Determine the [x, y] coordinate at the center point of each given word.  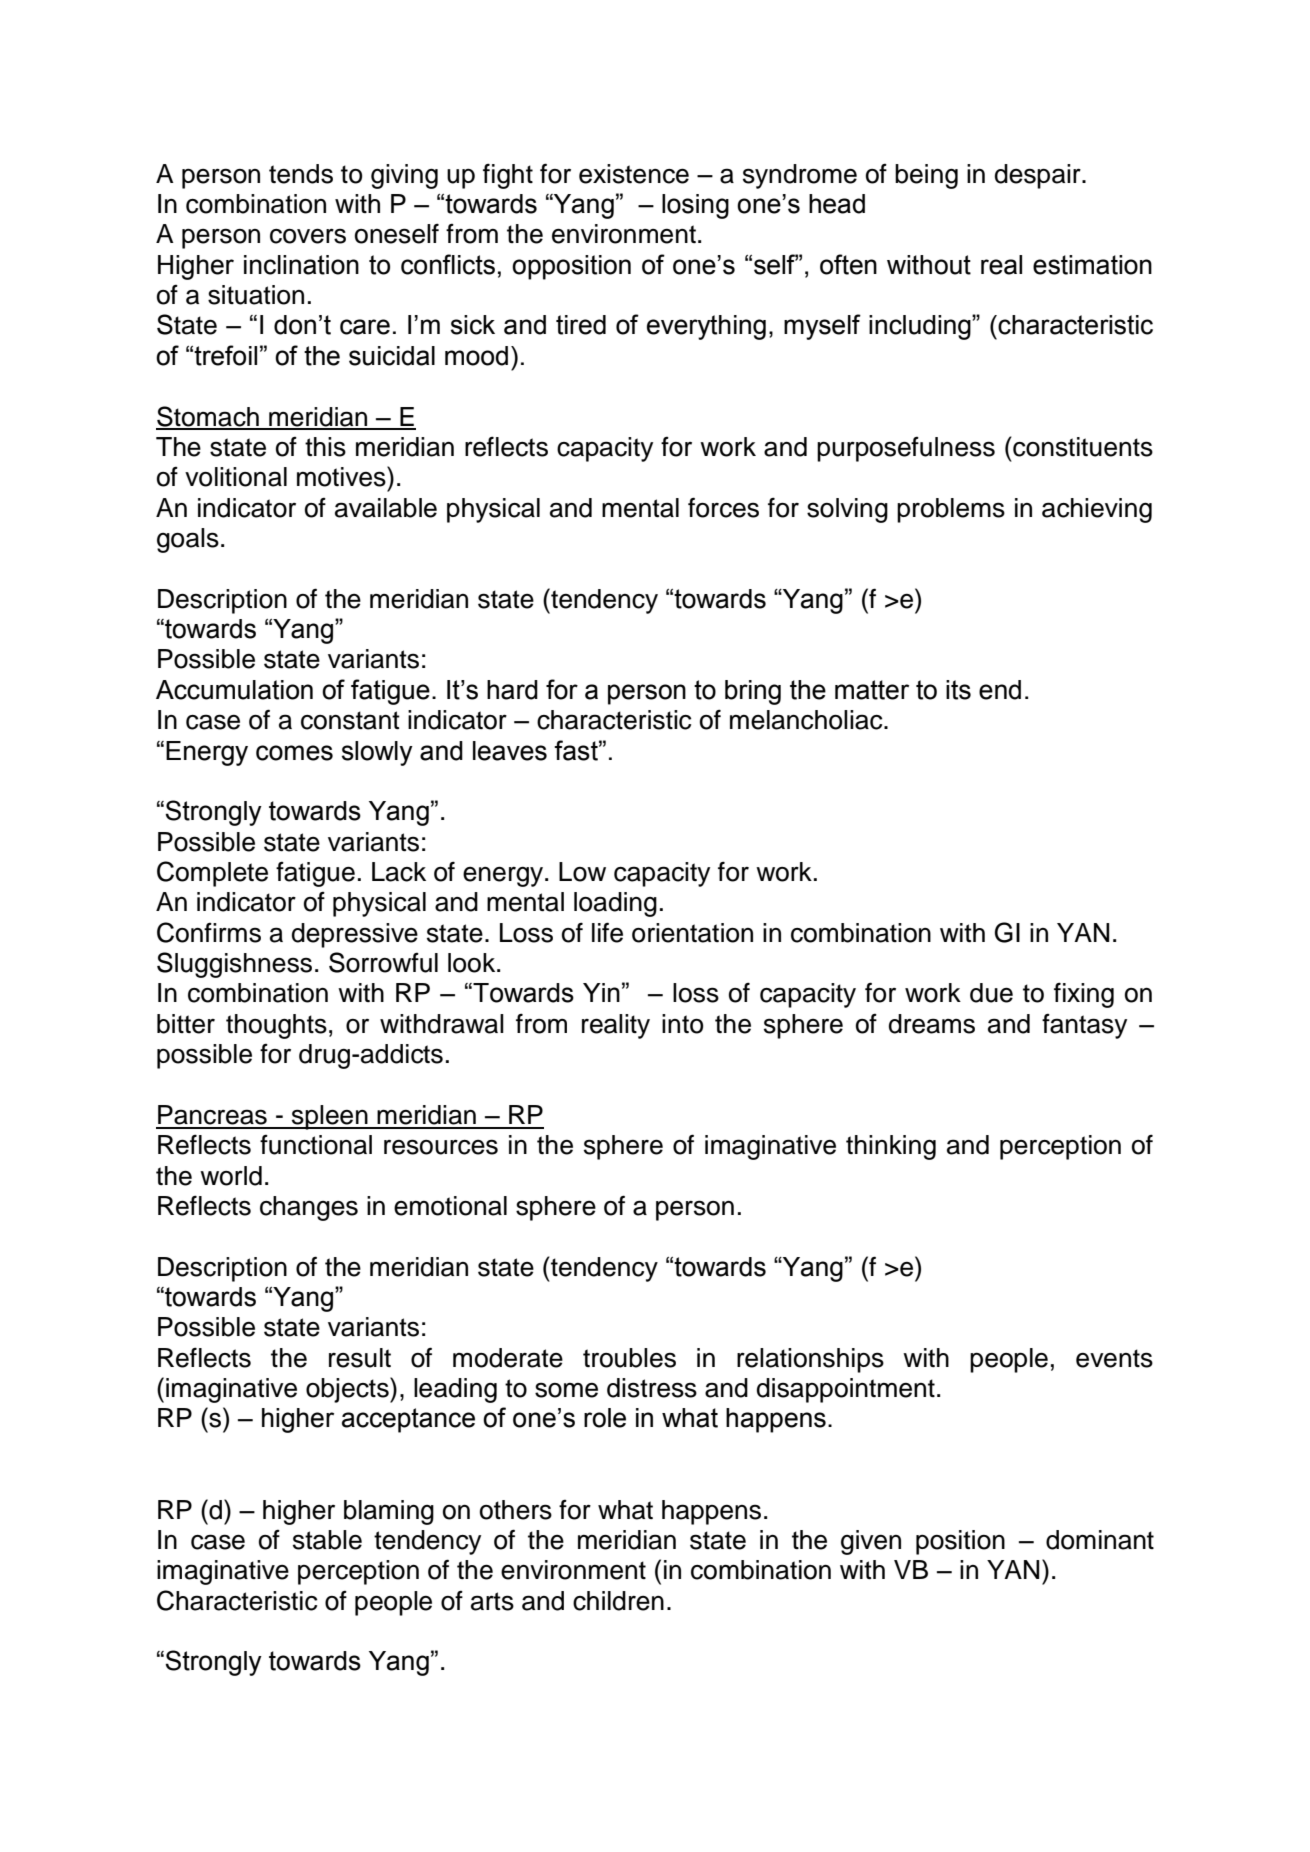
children [618, 1601]
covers [308, 236]
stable [327, 1540]
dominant [1100, 1540]
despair [1039, 176]
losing [695, 206]
